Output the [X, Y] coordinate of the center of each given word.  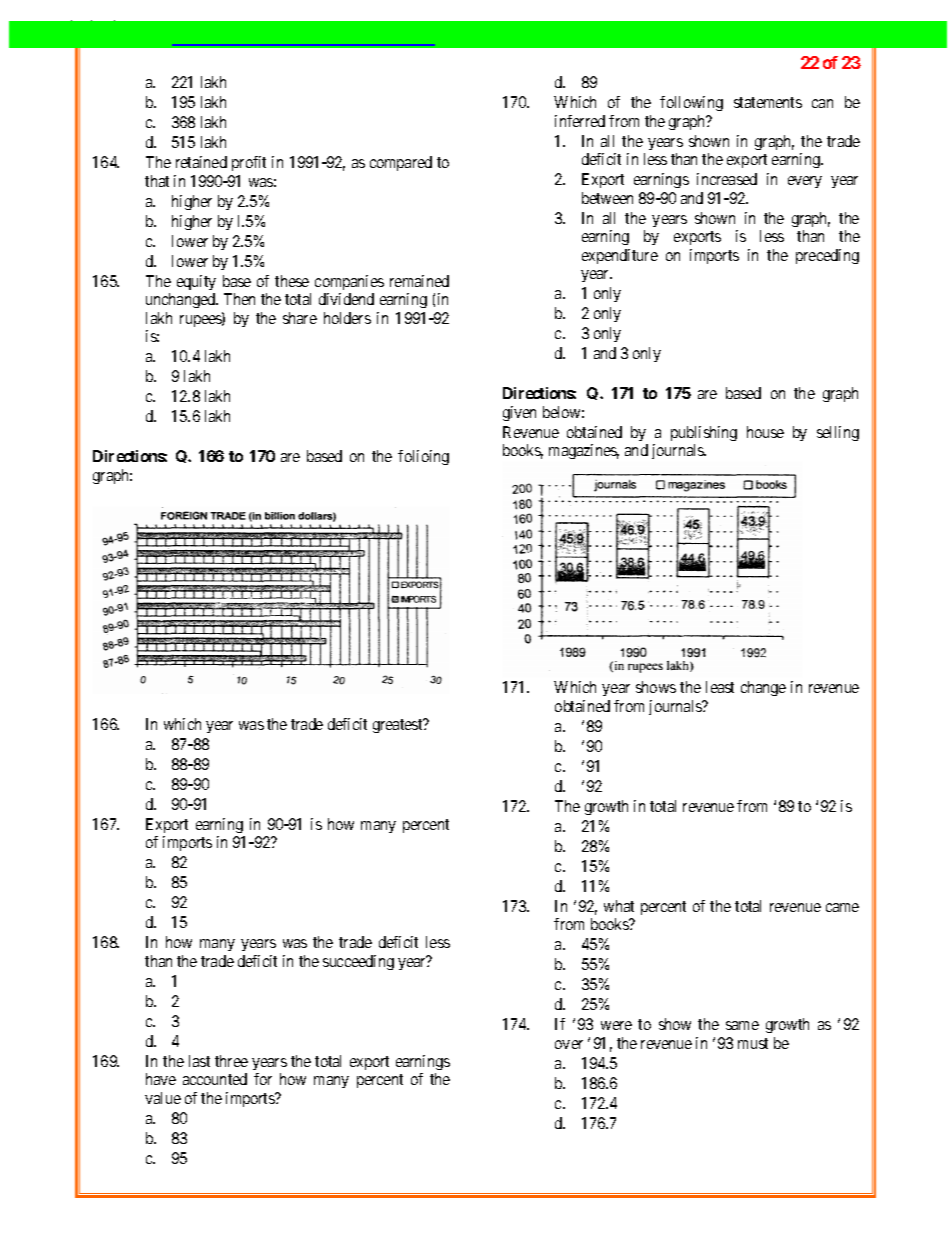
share [300, 318]
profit [249, 163]
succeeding [358, 962]
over [569, 1044]
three [231, 1061]
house [765, 432]
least [720, 687]
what [619, 906]
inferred [580, 121]
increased [727, 179]
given [519, 413]
